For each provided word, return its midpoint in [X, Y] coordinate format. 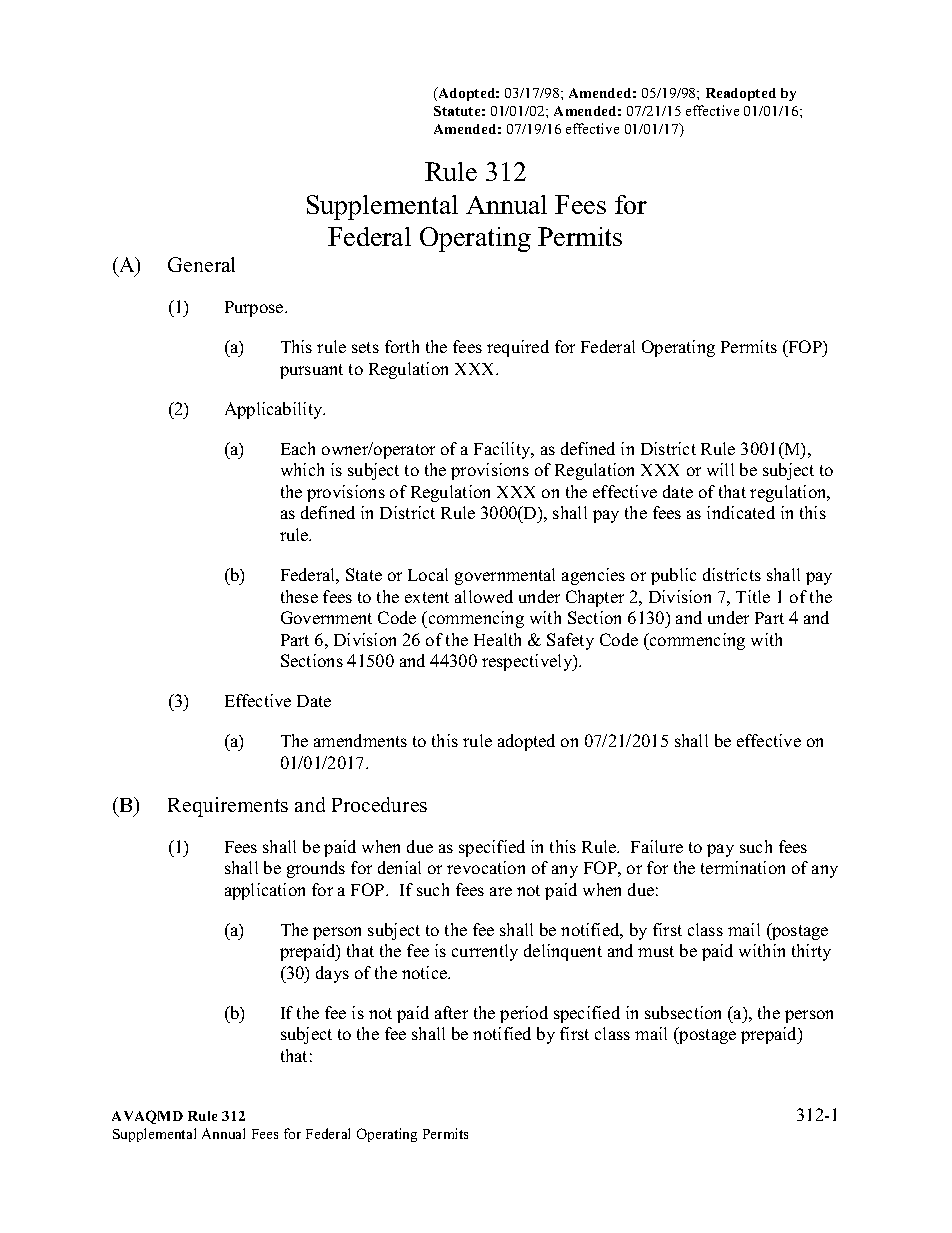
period [524, 1014]
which [302, 469]
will [720, 469]
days [332, 974]
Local [428, 574]
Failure [657, 846]
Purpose [255, 309]
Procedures [379, 804]
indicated [741, 512]
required [518, 348]
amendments [360, 740]
